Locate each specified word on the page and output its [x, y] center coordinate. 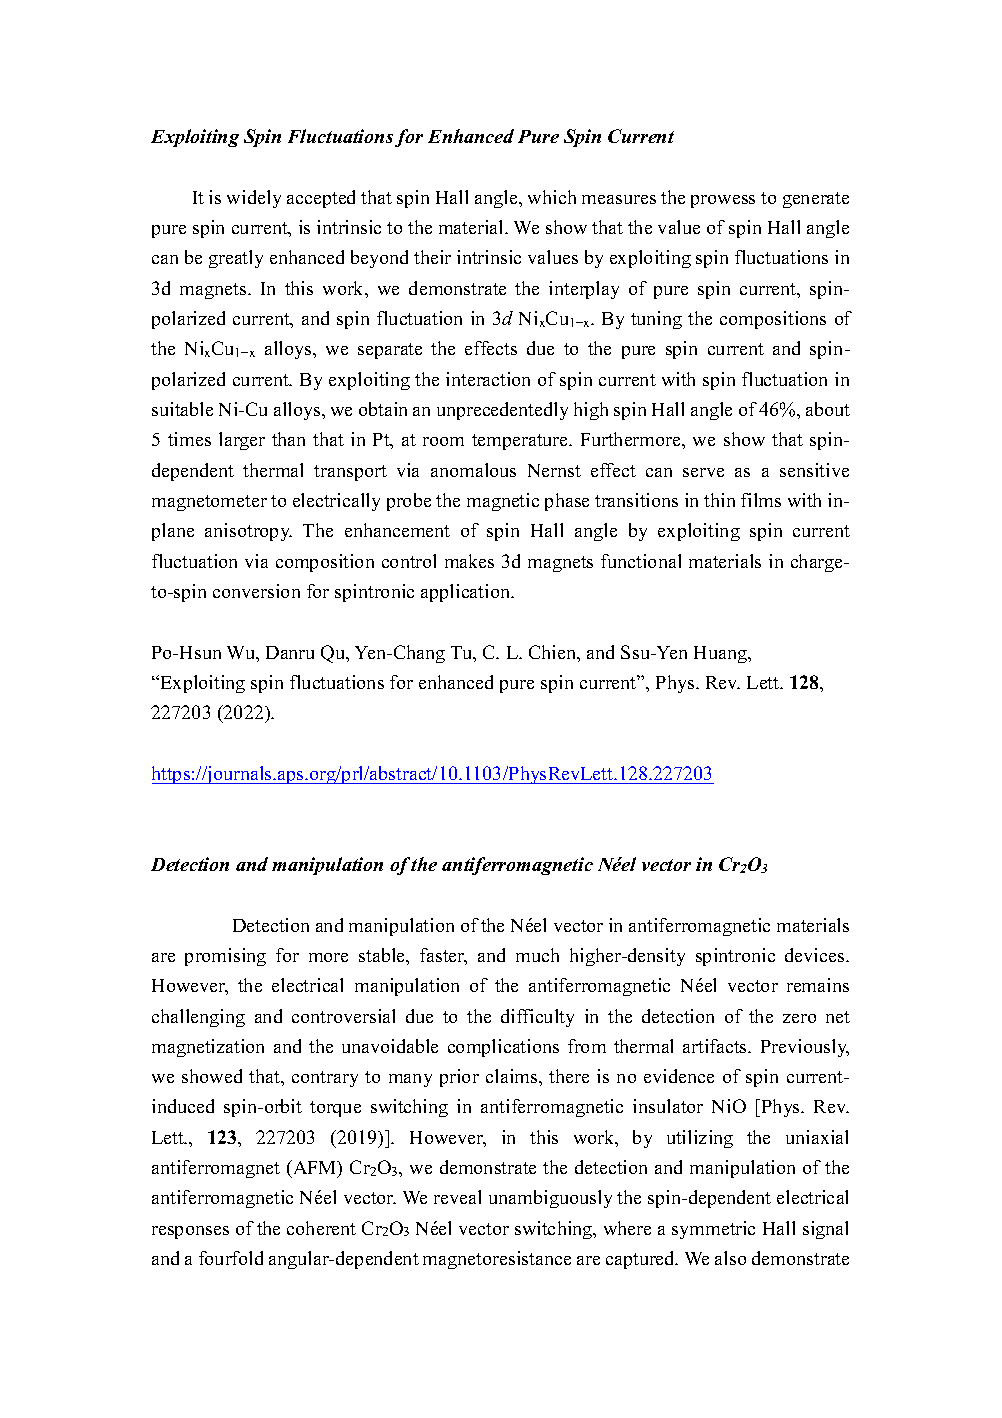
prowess [723, 201]
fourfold [231, 1258]
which [552, 197]
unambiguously [550, 1199]
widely [254, 199]
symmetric [713, 1230]
